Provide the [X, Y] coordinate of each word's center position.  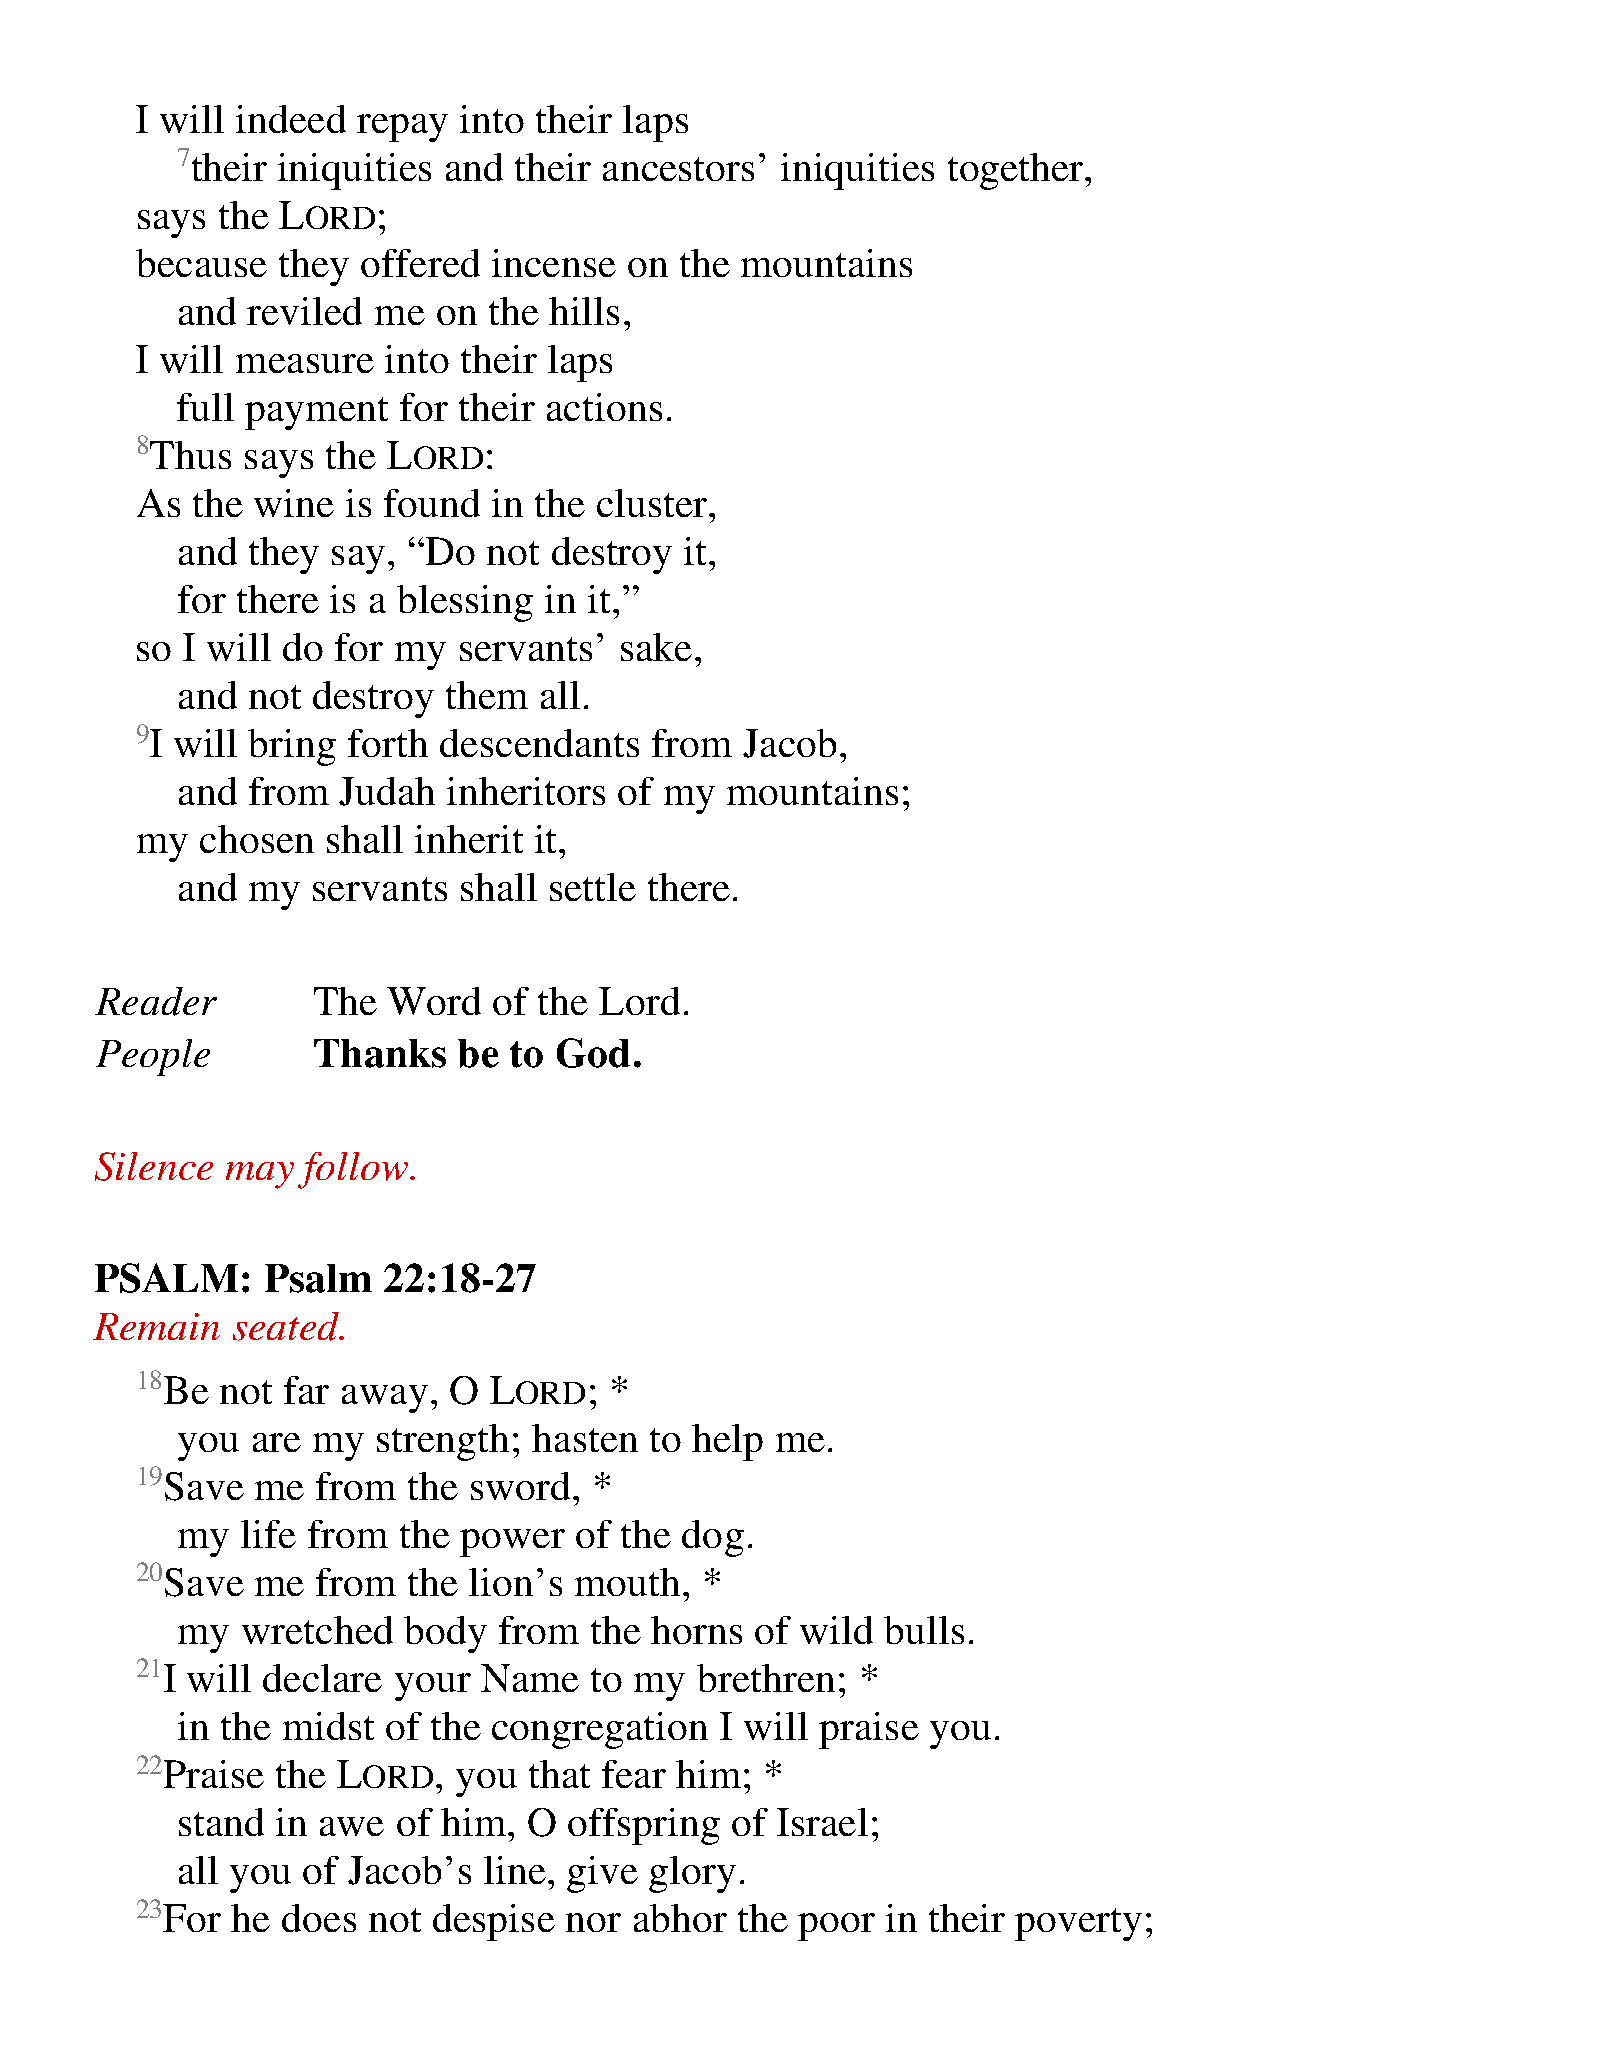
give [602, 1874]
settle [593, 887]
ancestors [678, 169]
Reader [156, 1001]
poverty [1078, 1924]
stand [221, 1822]
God [593, 1053]
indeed [291, 119]
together [1017, 171]
